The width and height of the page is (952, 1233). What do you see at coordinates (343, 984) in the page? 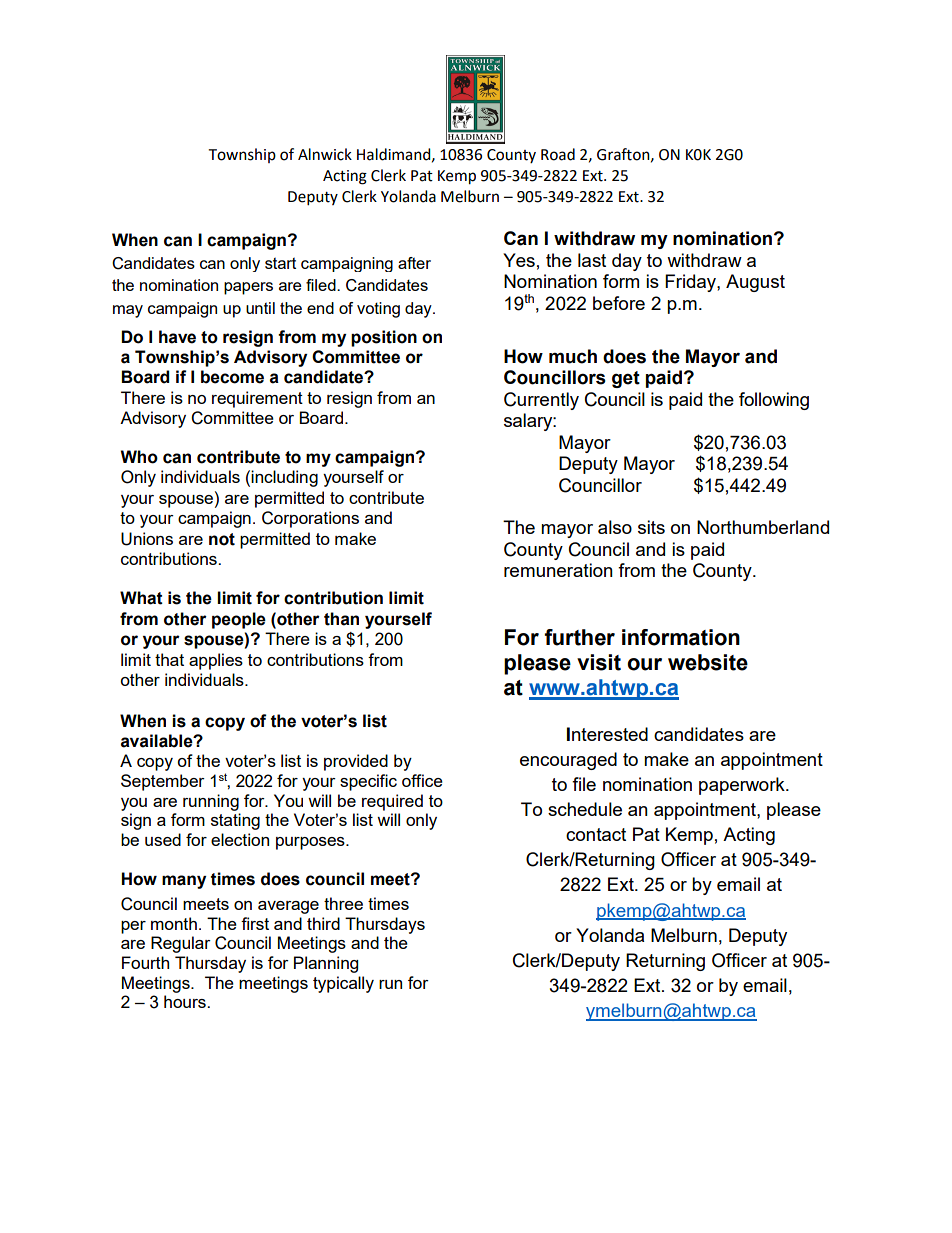
I see `typically` at bounding box center [343, 984].
